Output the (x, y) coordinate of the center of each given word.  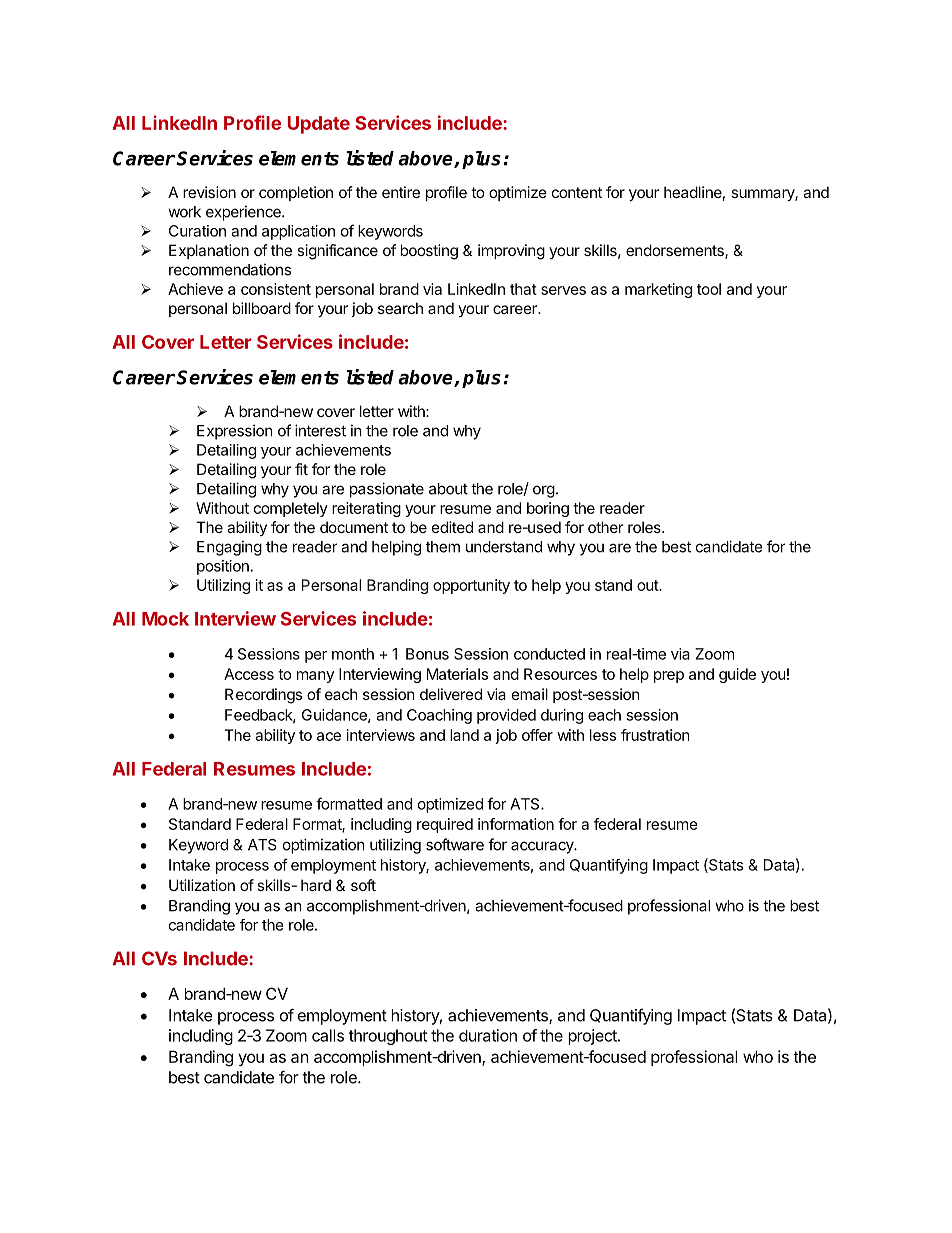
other (605, 527)
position (223, 567)
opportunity (471, 586)
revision (209, 192)
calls (328, 1035)
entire (401, 192)
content (577, 192)
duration (488, 1035)
